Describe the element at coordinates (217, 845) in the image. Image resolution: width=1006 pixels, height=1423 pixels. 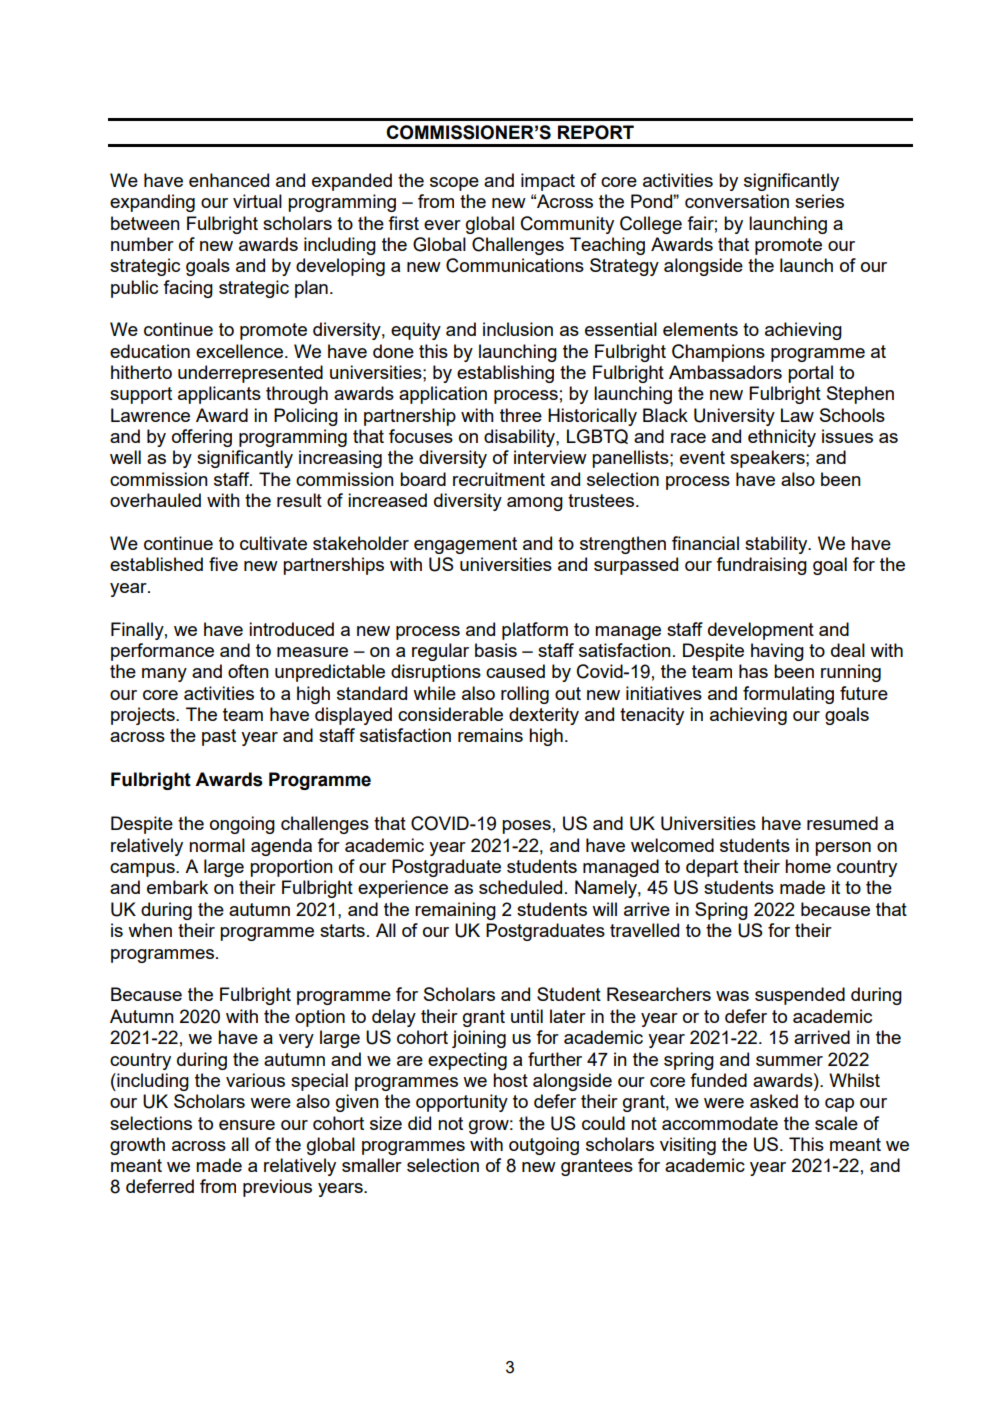
I see `normal` at that location.
